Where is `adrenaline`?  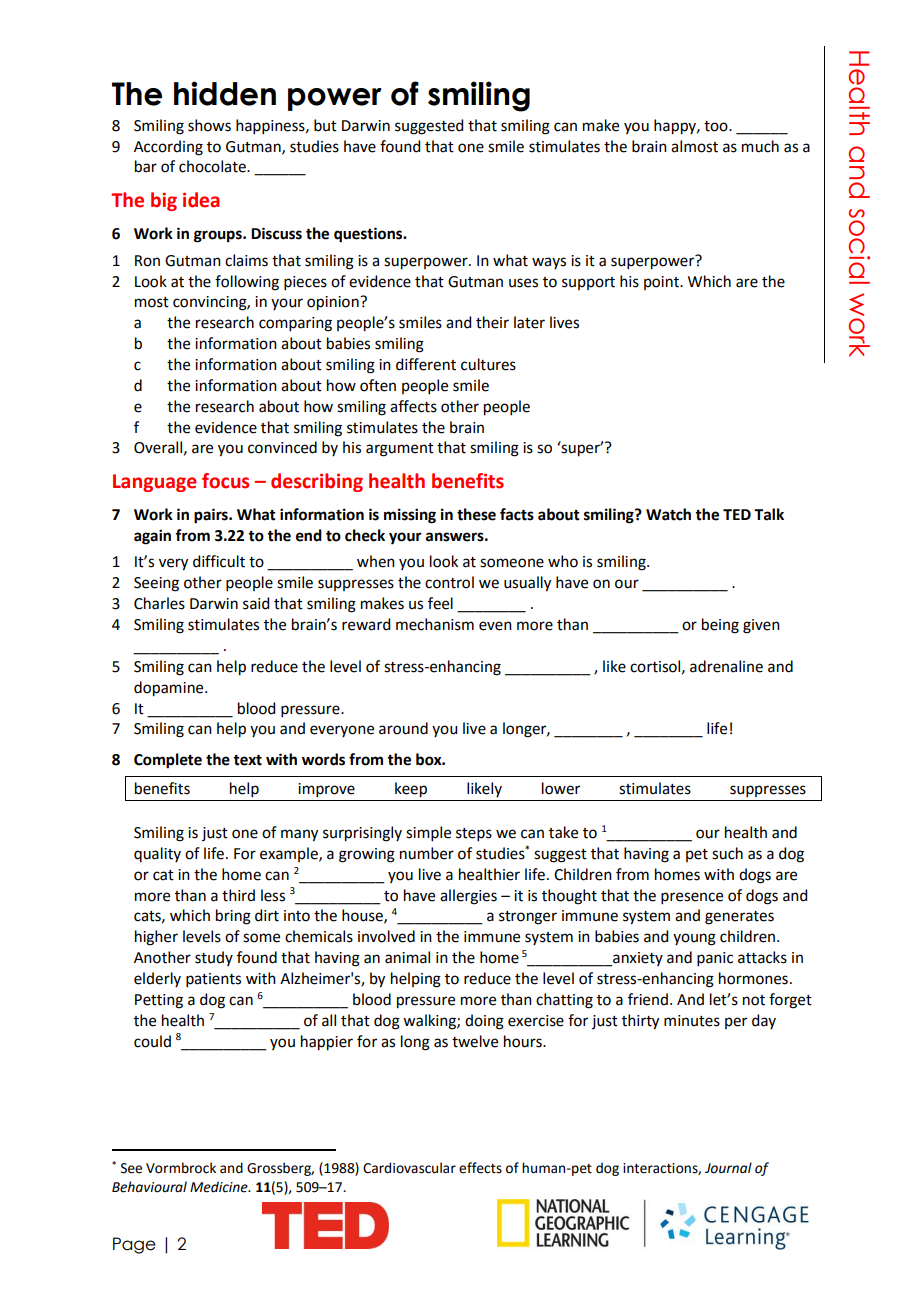 adrenaline is located at coordinates (726, 666).
